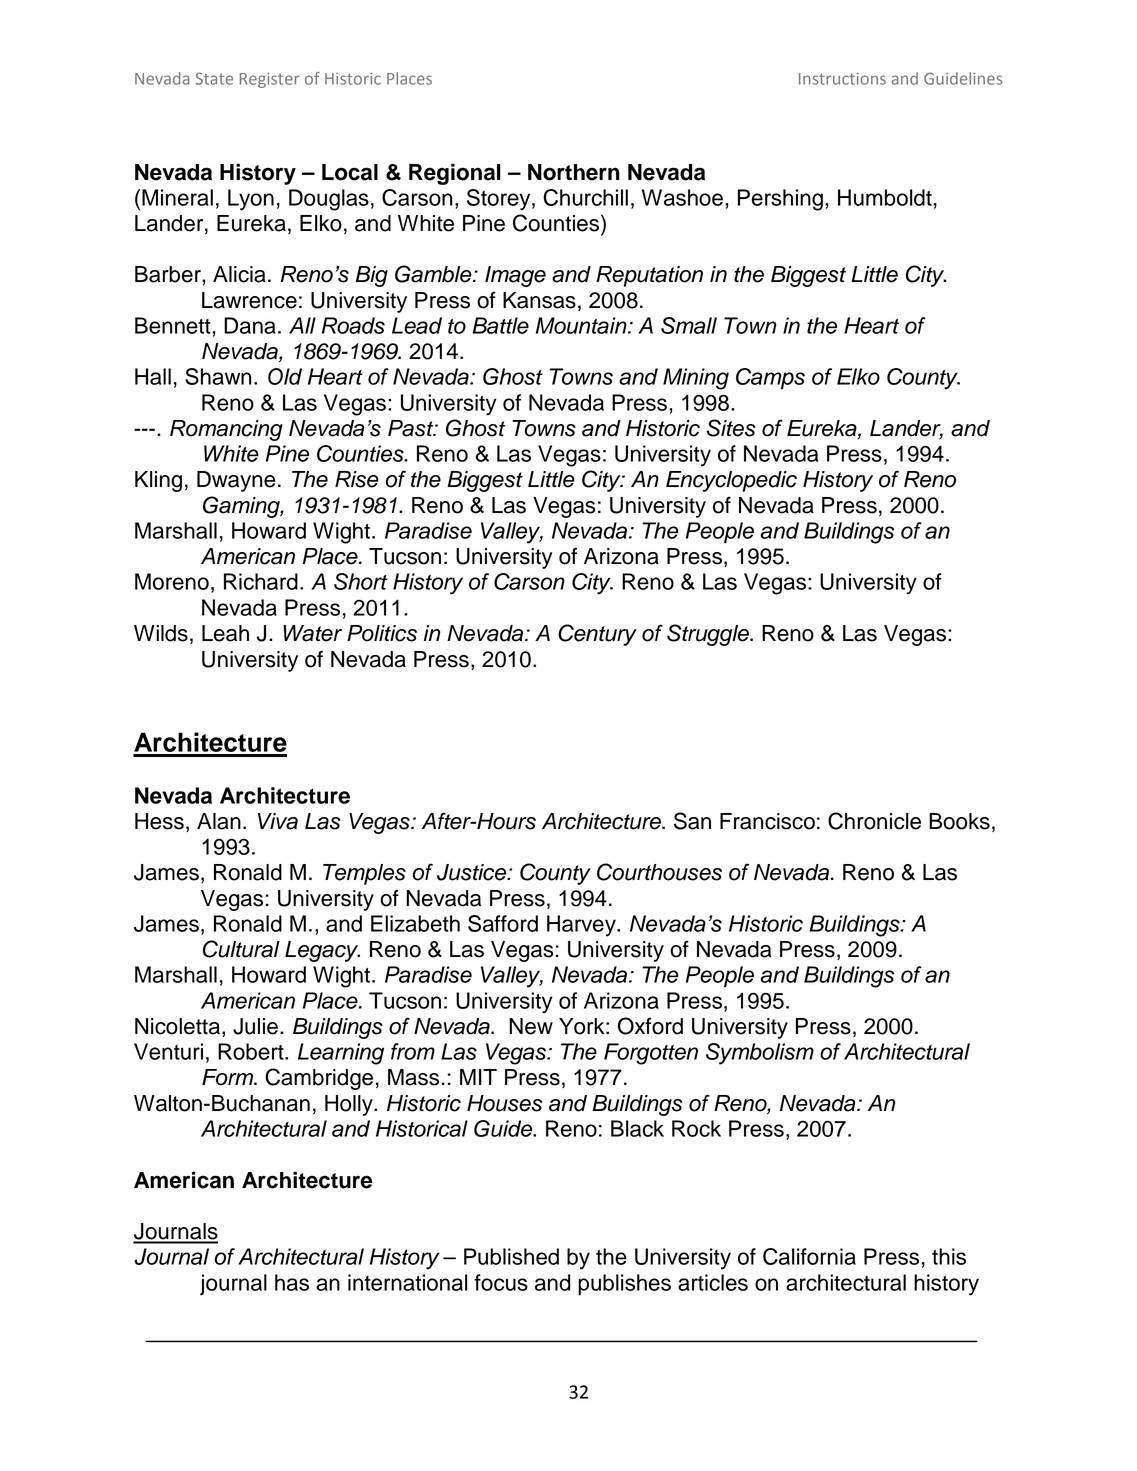 The width and height of the page is (1137, 1471). What do you see at coordinates (261, 581) in the page?
I see `Richard` at bounding box center [261, 581].
